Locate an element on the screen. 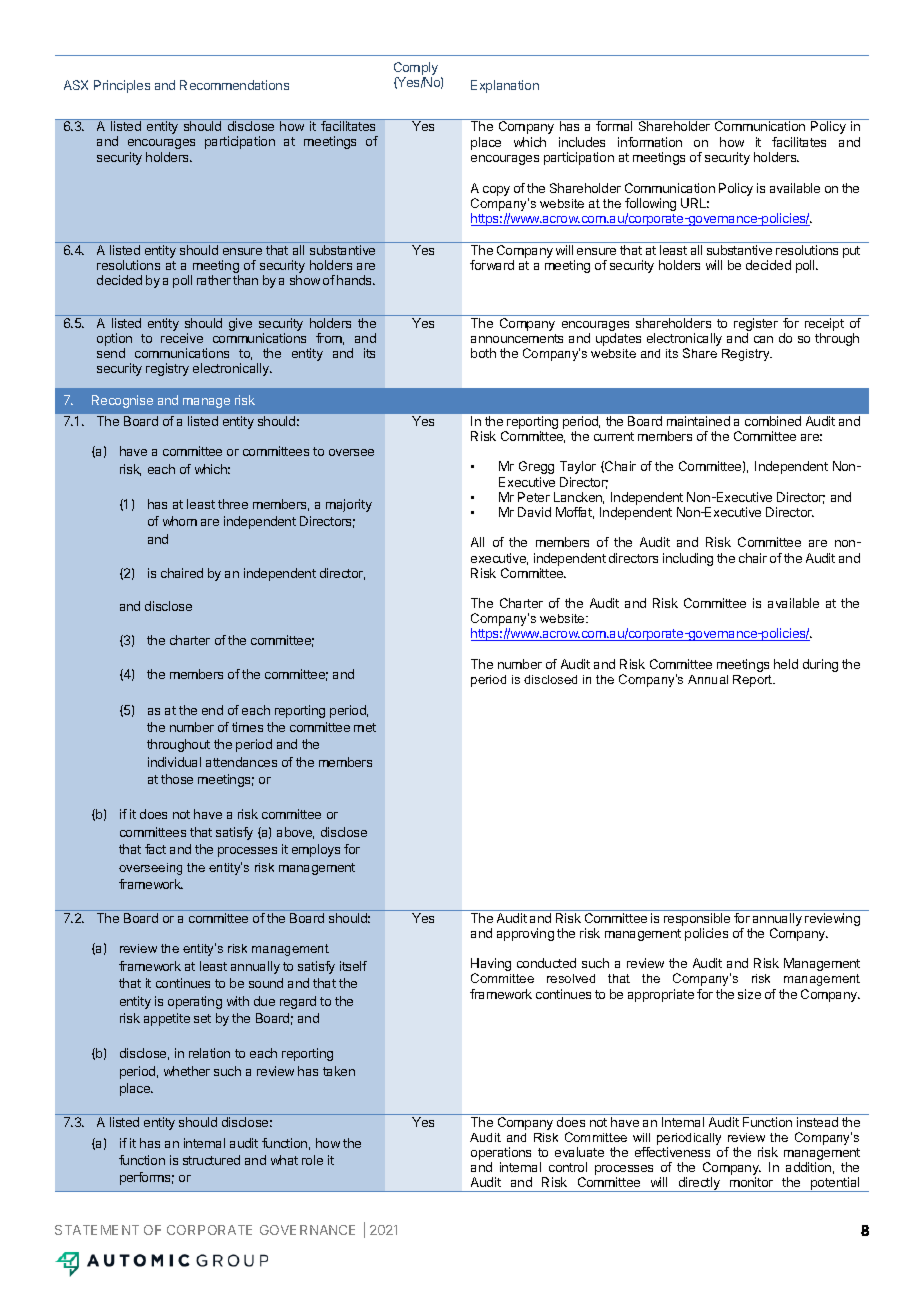  held is located at coordinates (786, 664).
